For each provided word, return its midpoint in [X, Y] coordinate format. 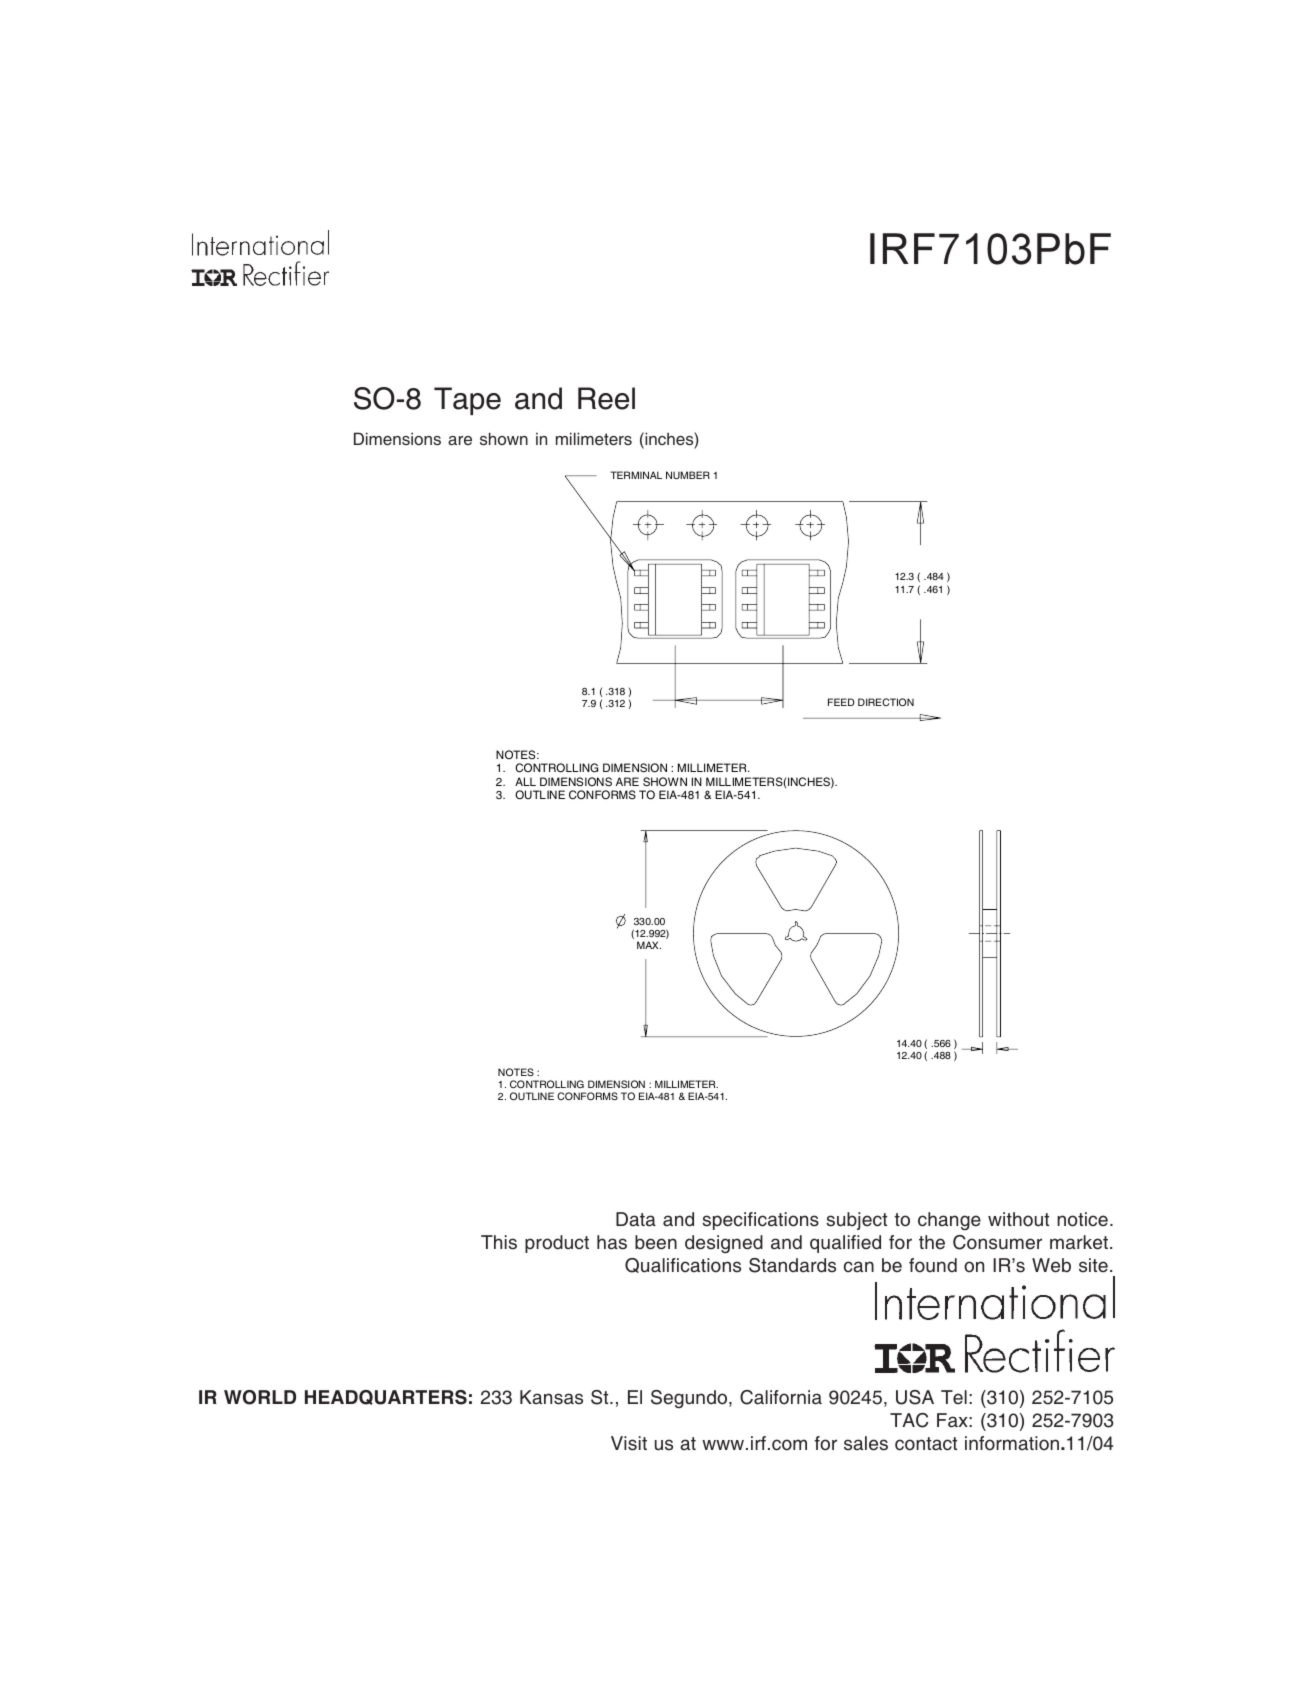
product [557, 1244]
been [656, 1242]
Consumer [997, 1242]
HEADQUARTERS [386, 1397]
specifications [760, 1221]
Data [636, 1219]
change [949, 1221]
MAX [649, 945]
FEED [841, 702]
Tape [467, 401]
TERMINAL [636, 475]
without [1018, 1219]
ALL [525, 781]
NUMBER [688, 475]
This [499, 1242]
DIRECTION [886, 702]
